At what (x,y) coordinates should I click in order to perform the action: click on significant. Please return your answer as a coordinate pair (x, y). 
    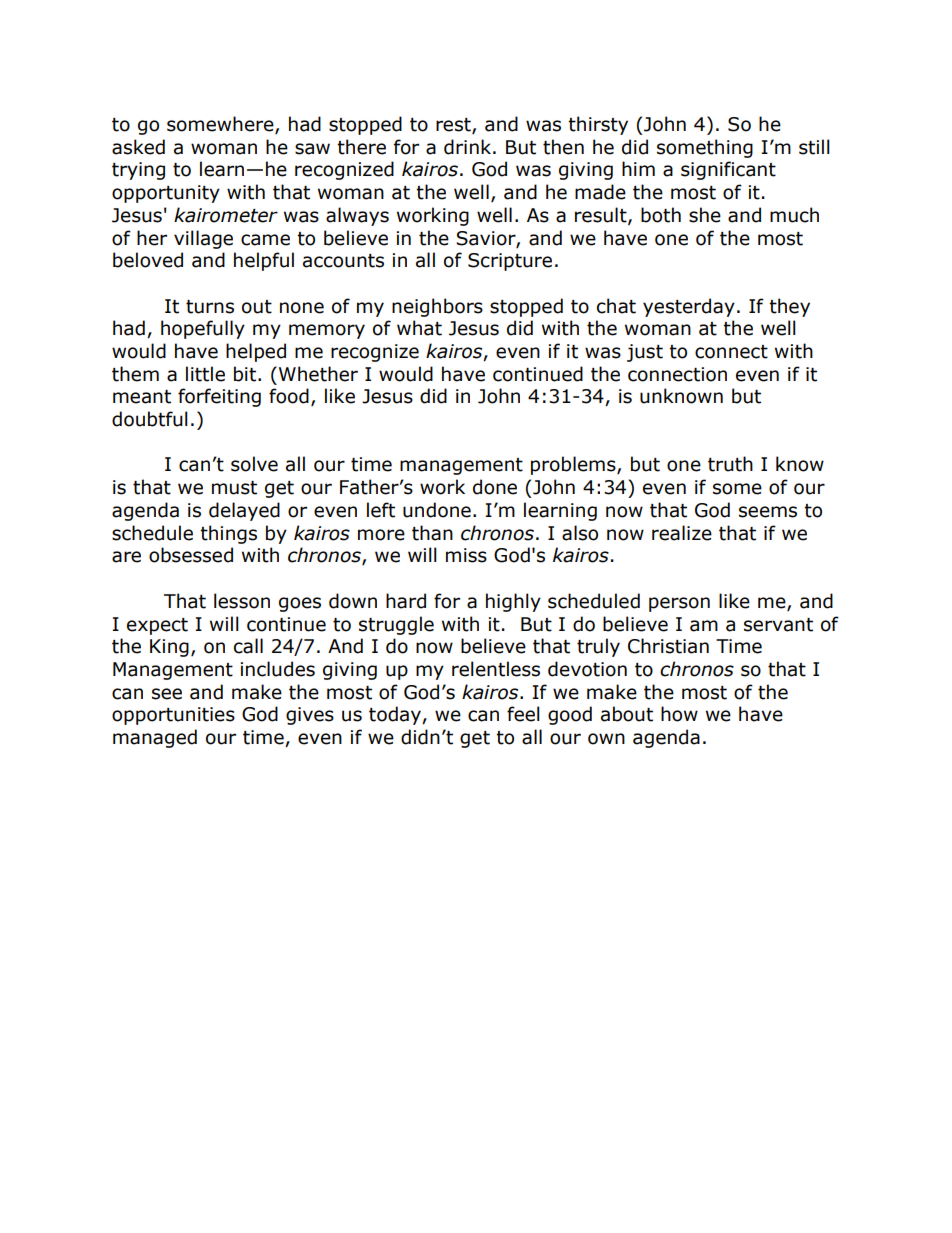
    Looking at the image, I should click on (728, 170).
